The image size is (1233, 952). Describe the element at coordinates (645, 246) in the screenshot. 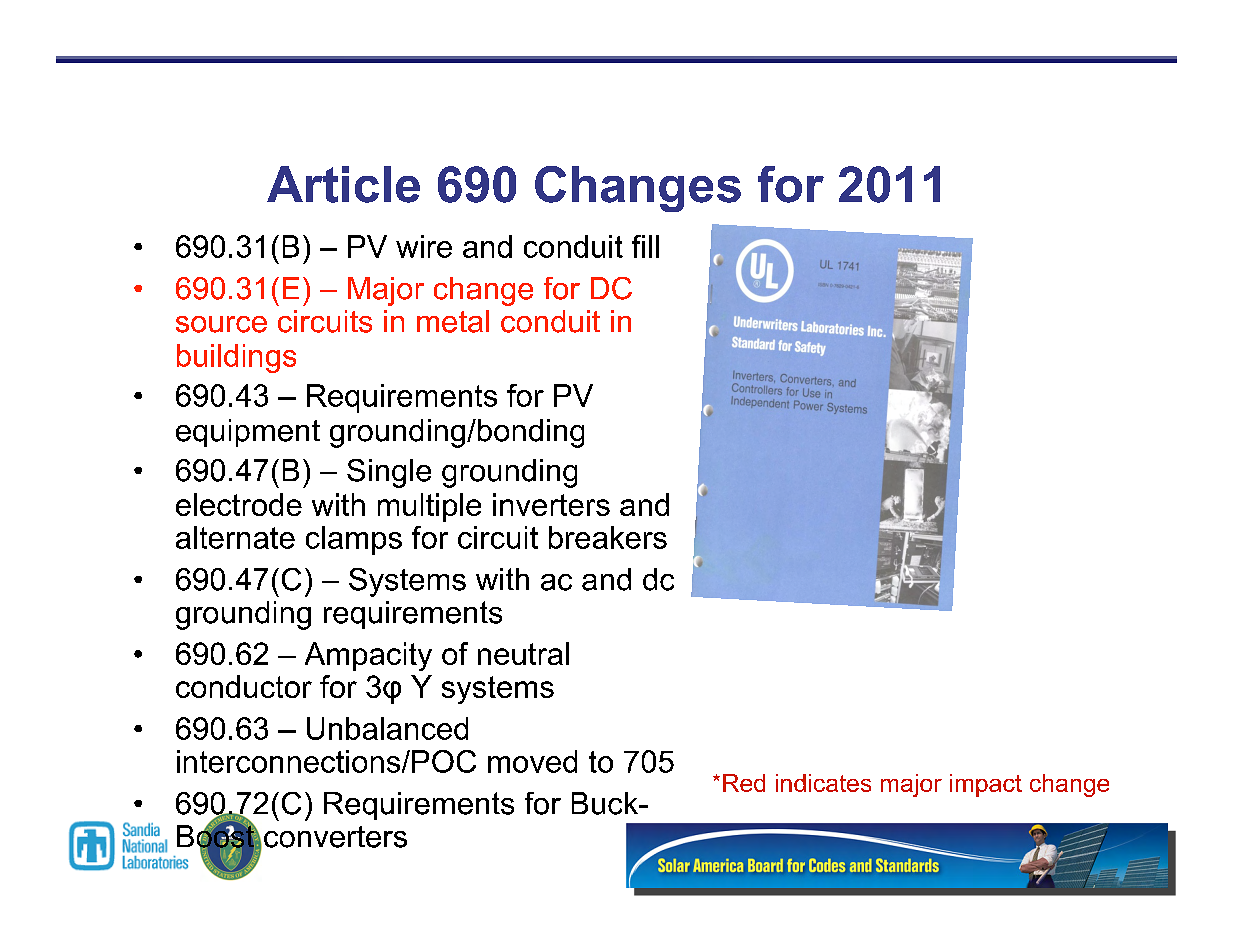

I see `fill` at that location.
